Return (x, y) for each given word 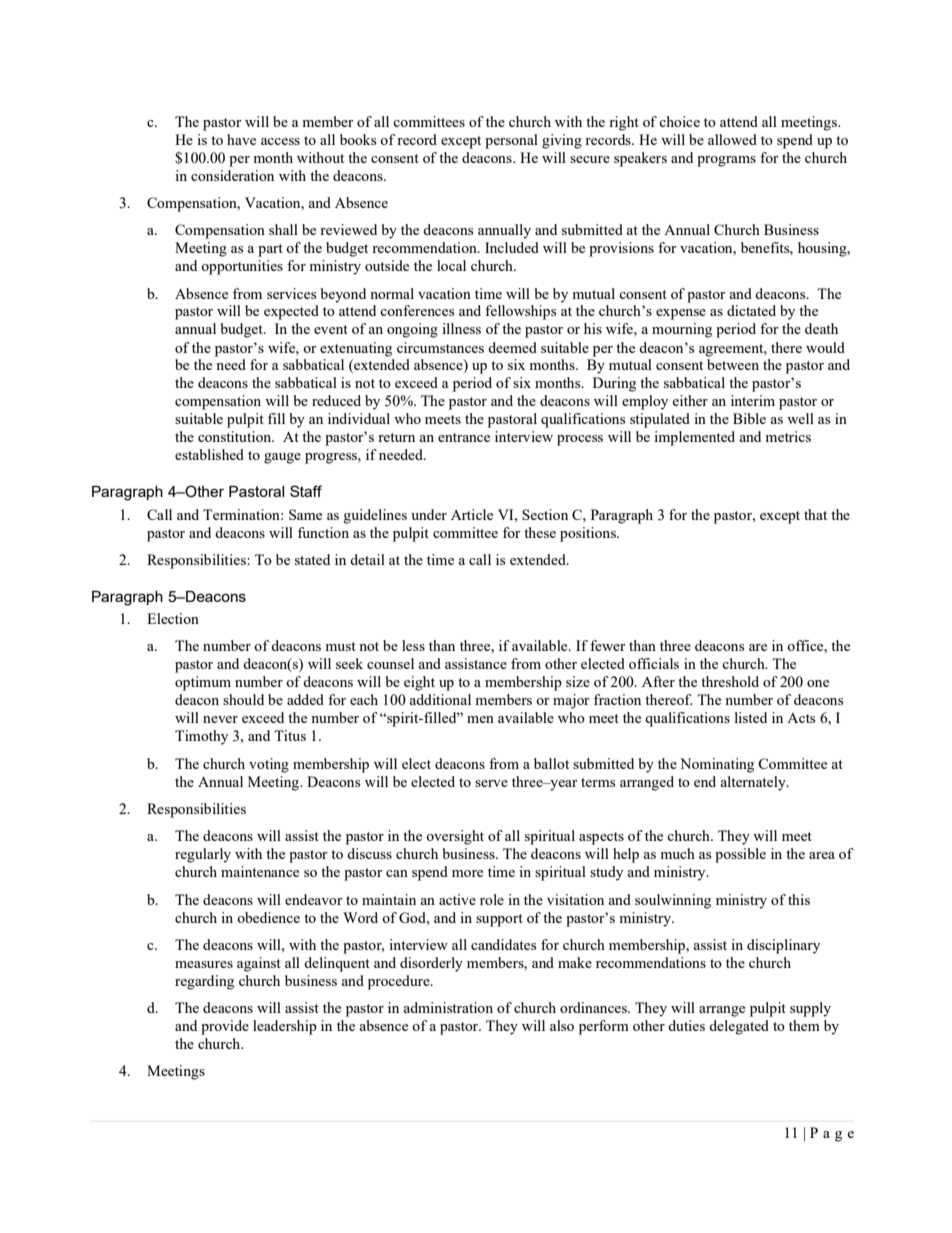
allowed (732, 139)
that (815, 514)
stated (312, 559)
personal (511, 141)
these (540, 532)
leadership (285, 1027)
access (280, 141)
